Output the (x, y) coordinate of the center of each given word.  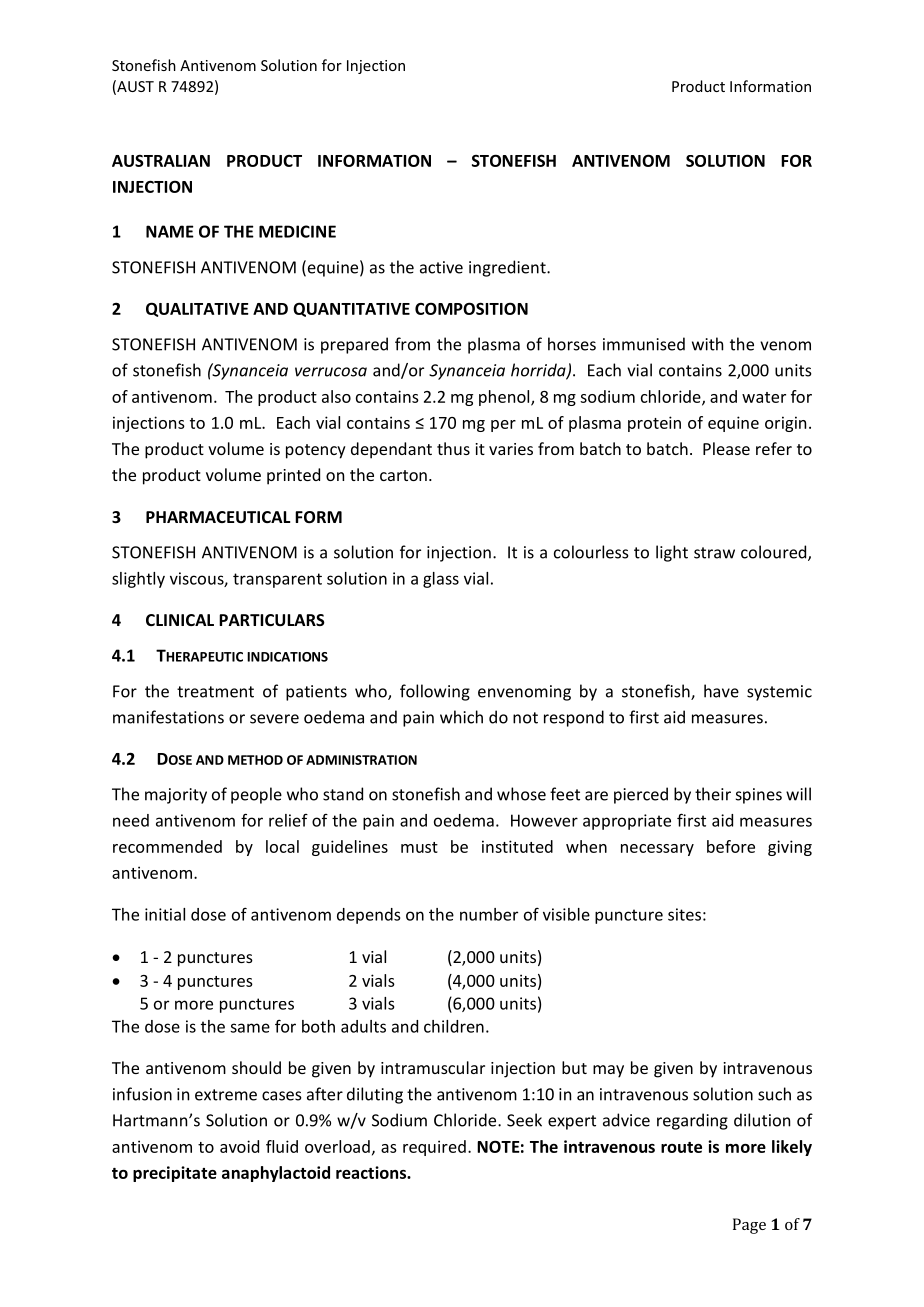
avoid (239, 1146)
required (434, 1148)
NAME (170, 231)
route (681, 1147)
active (441, 267)
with (707, 344)
